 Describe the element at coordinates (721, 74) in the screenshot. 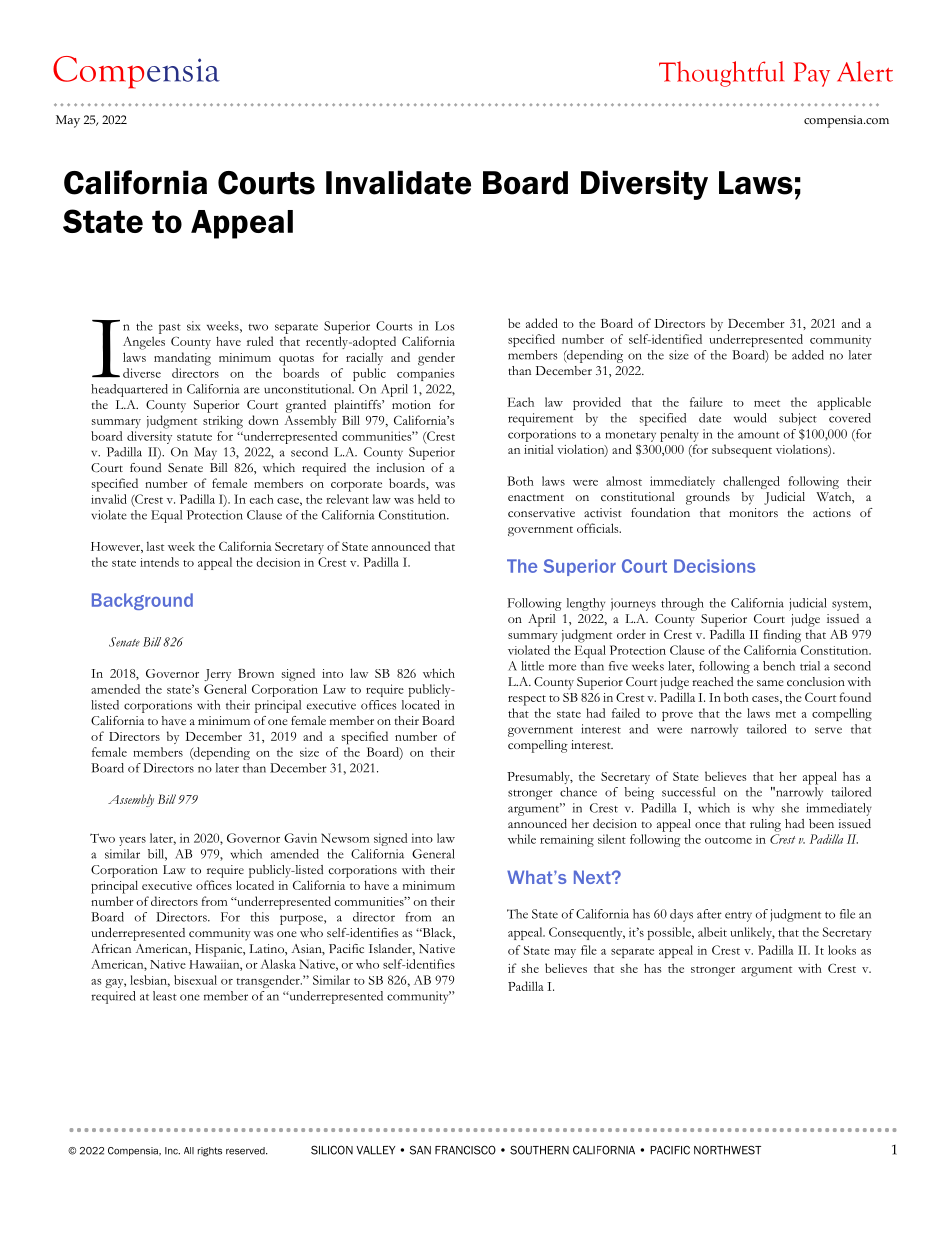

I see `Thoughtful` at that location.
